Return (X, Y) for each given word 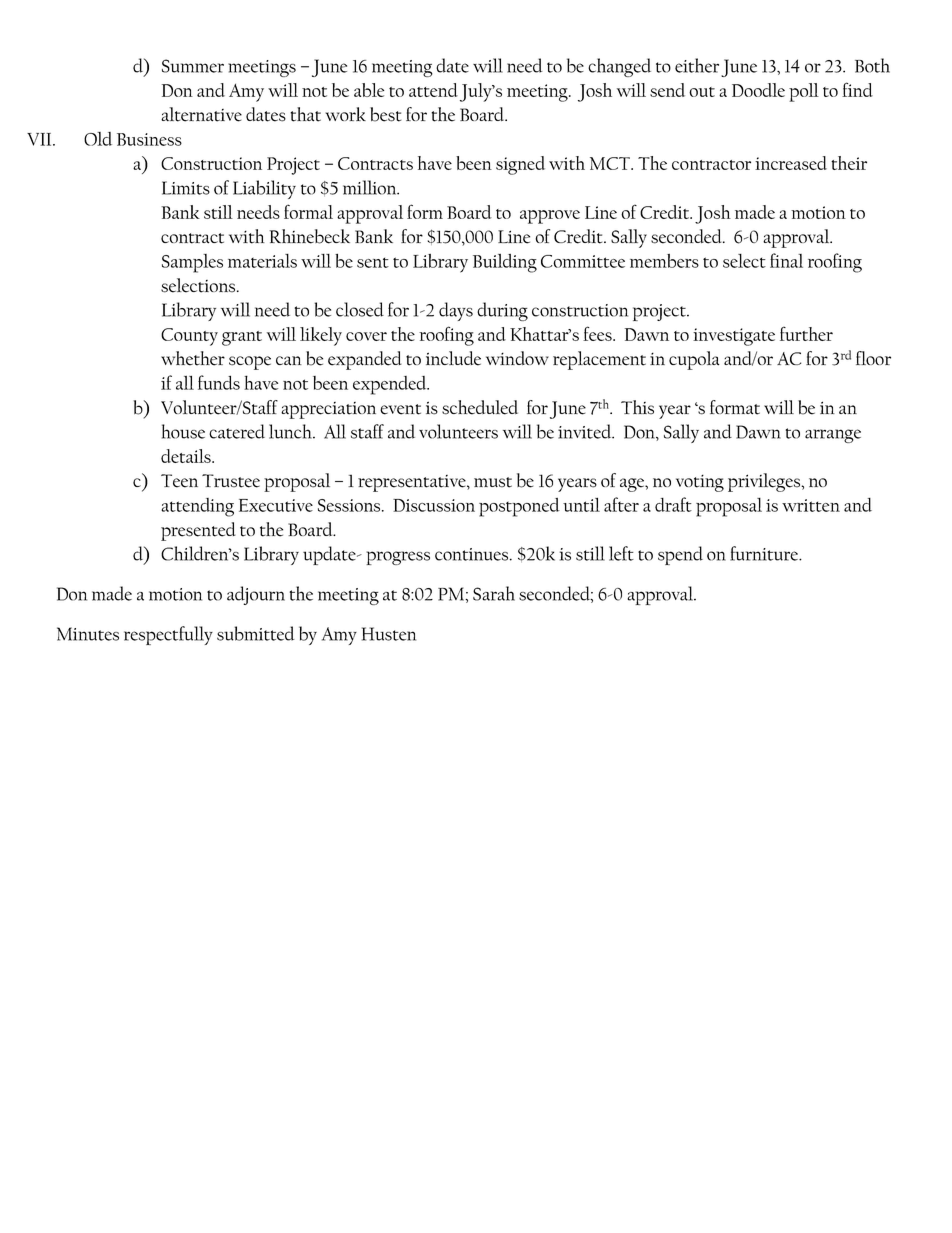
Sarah (494, 593)
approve (550, 217)
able (369, 90)
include (453, 358)
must (493, 482)
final (786, 260)
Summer (193, 66)
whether (193, 358)
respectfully (168, 635)
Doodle (758, 90)
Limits (186, 188)
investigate (734, 337)
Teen (179, 481)
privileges (765, 482)
